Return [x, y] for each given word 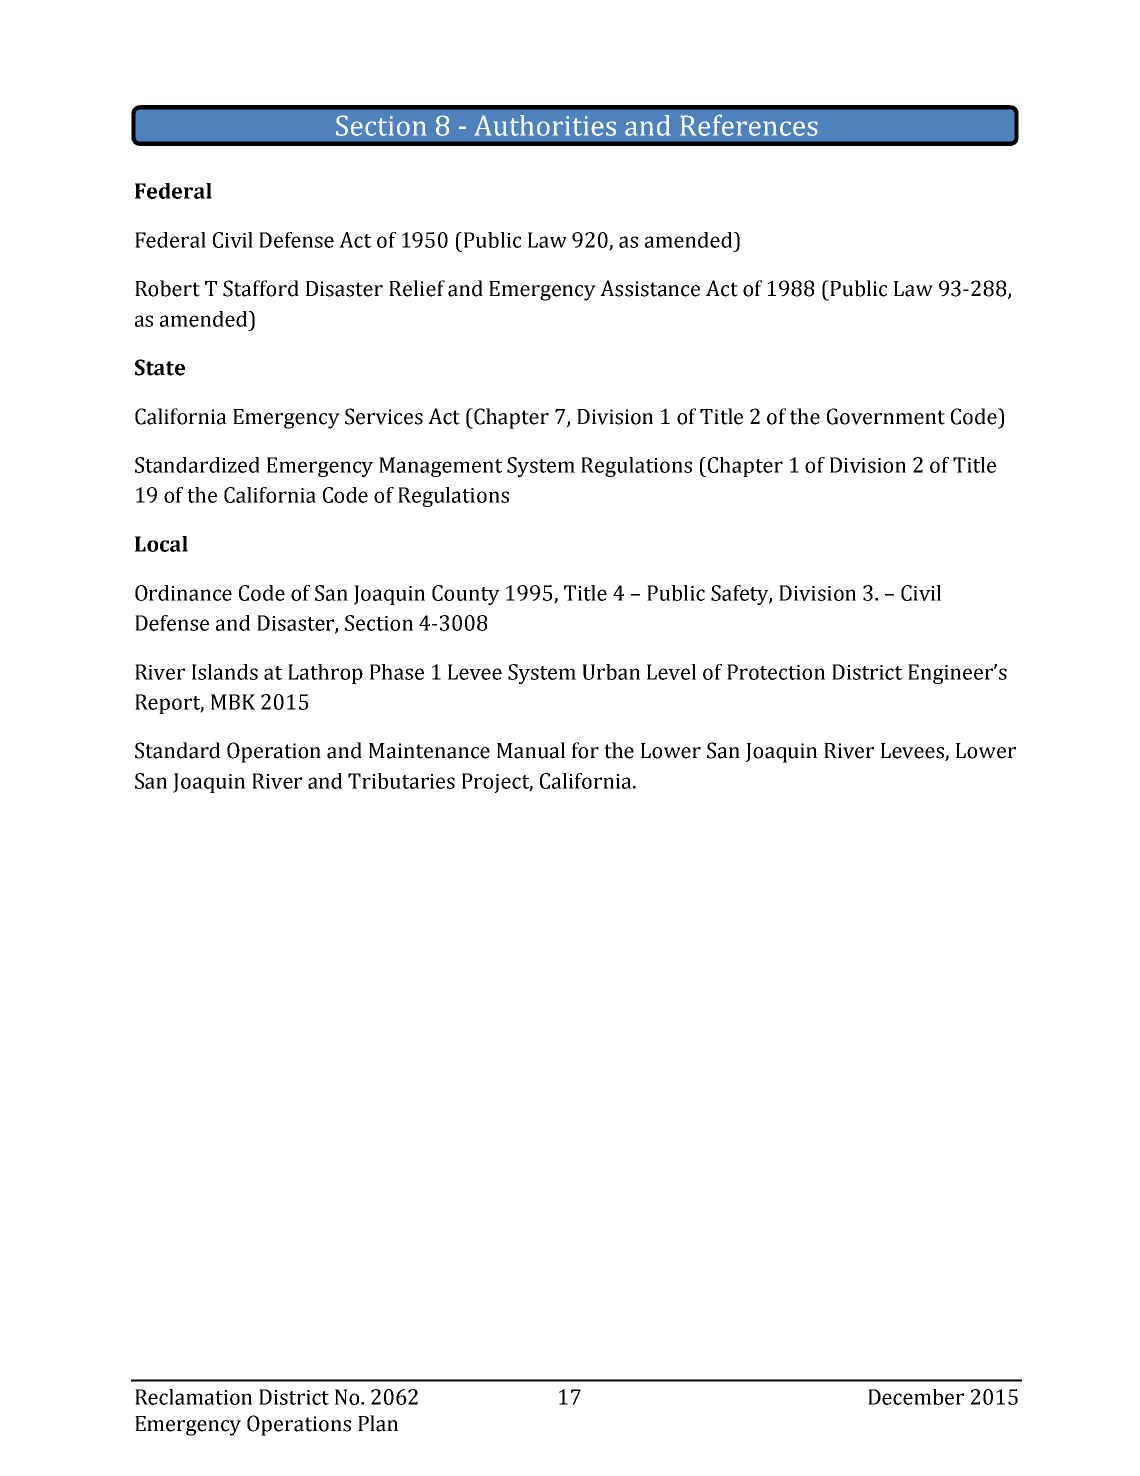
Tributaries [401, 781]
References [749, 125]
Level [671, 672]
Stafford [261, 288]
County [466, 595]
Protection [776, 672]
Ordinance [183, 593]
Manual [531, 750]
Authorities [545, 125]
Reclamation [193, 1397]
